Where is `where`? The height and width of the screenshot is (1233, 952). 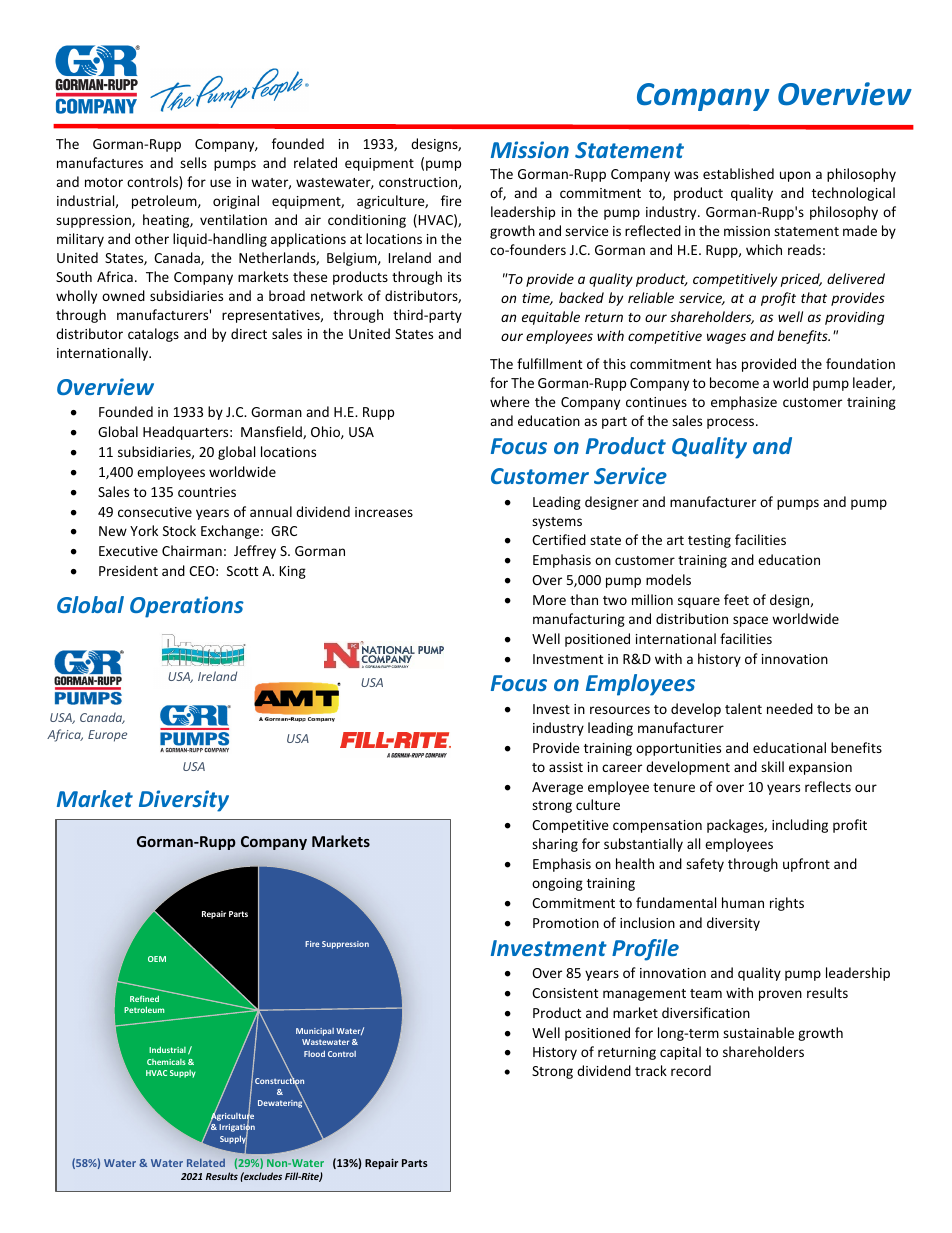
where is located at coordinates (510, 401).
